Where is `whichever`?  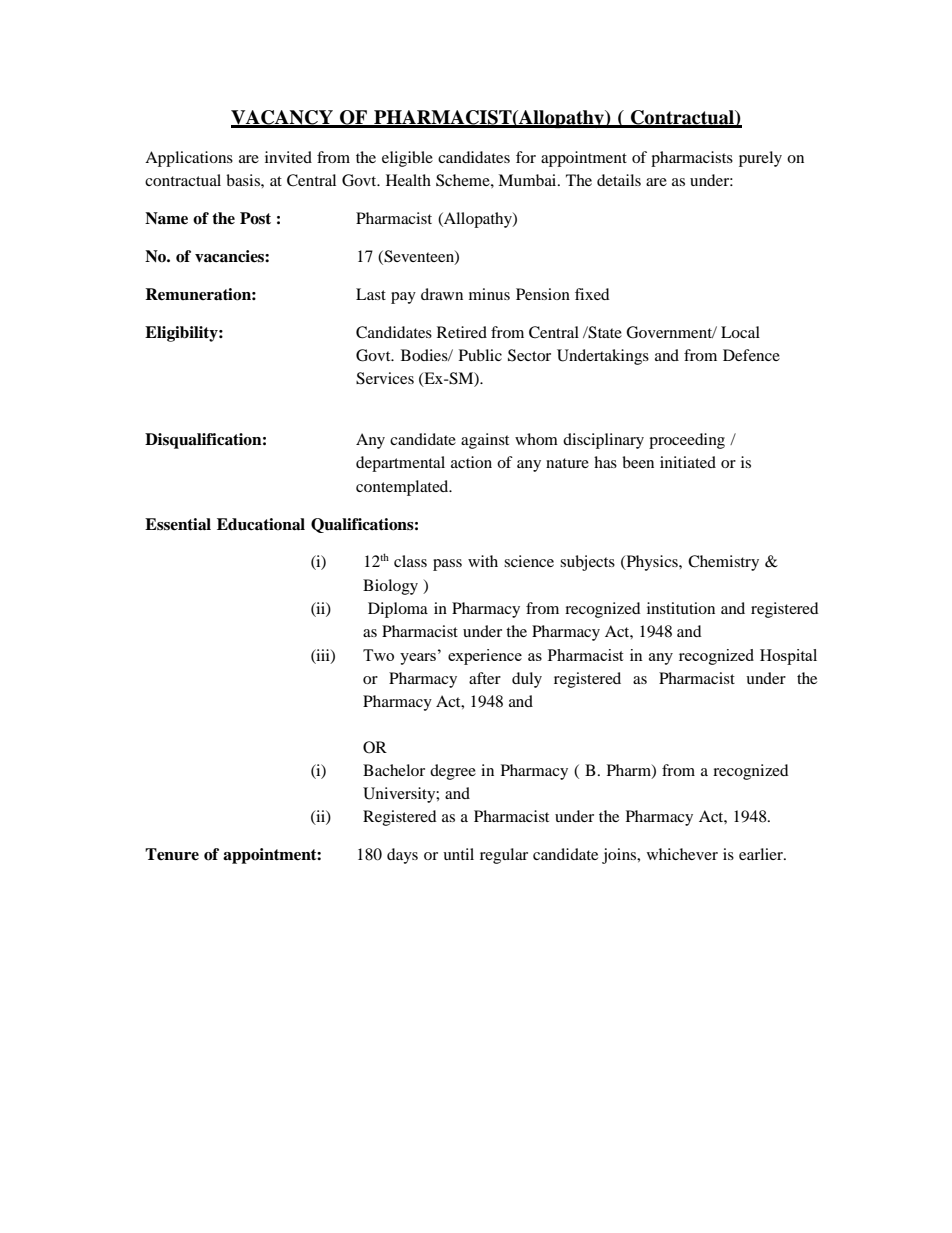
whichever is located at coordinates (682, 854).
